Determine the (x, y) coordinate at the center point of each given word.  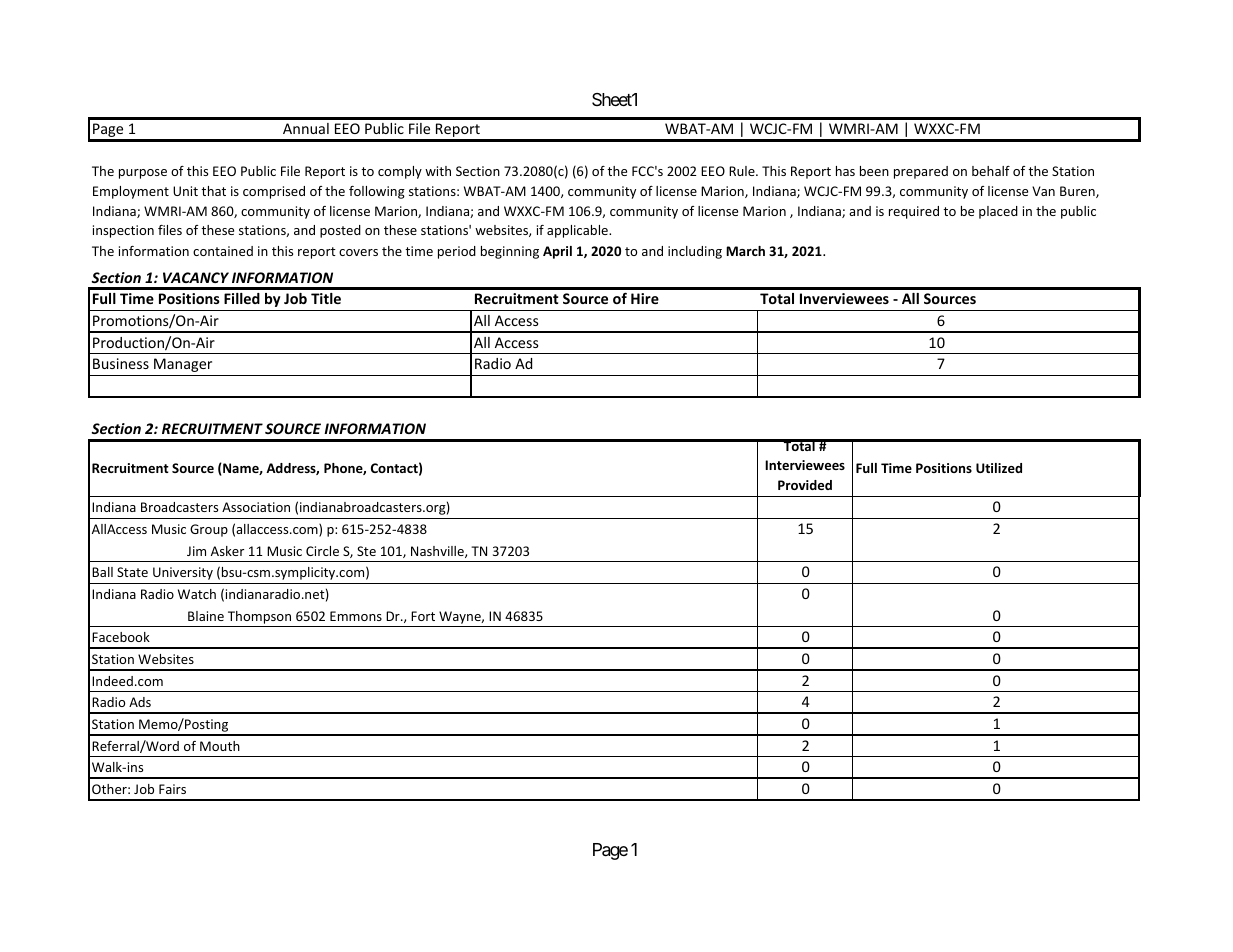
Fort (423, 616)
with (438, 171)
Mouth (220, 746)
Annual (306, 128)
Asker (227, 551)
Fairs (172, 789)
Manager (183, 365)
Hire (645, 298)
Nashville (438, 552)
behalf (991, 171)
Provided (805, 485)
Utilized (999, 468)
